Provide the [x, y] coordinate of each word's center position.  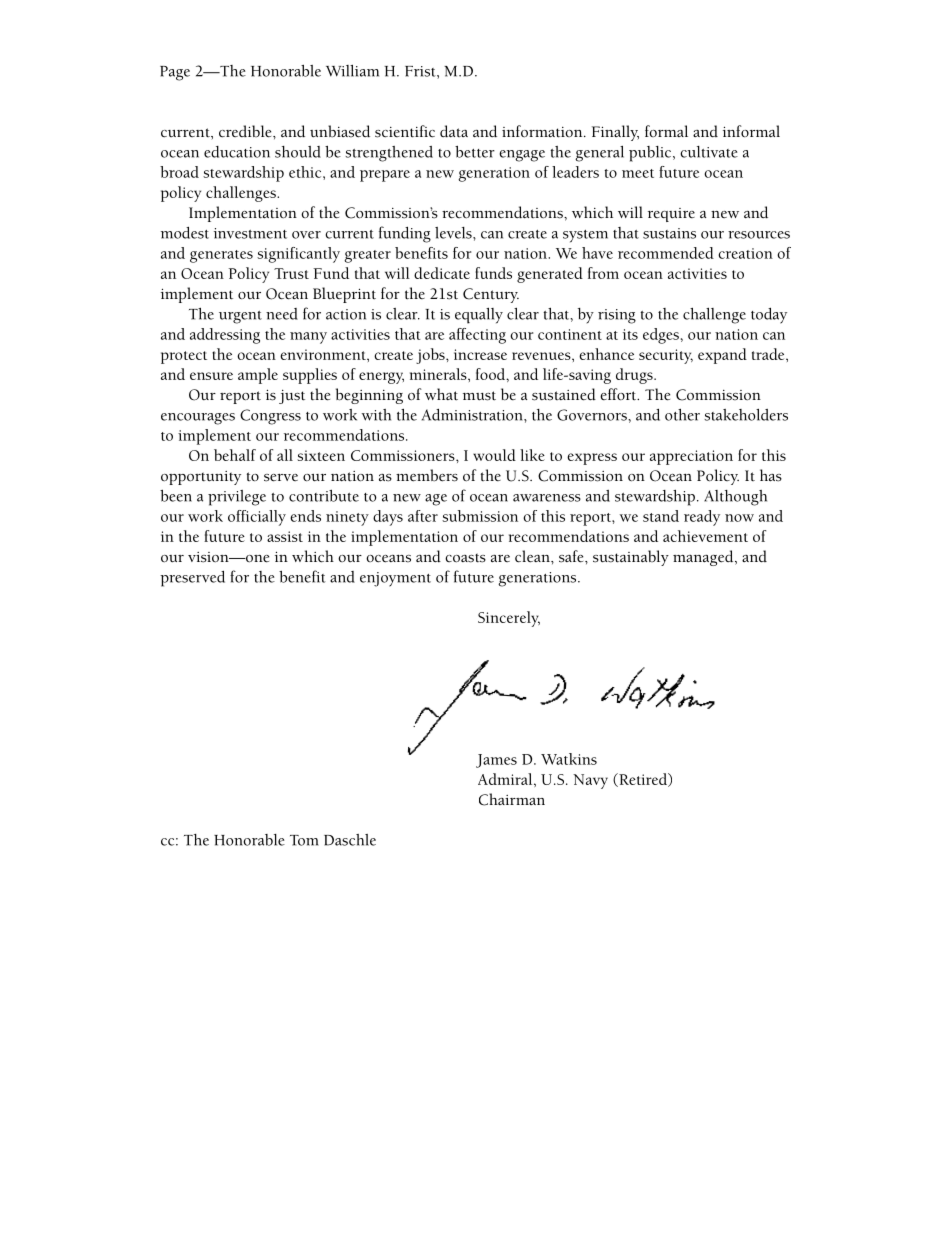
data [454, 131]
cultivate [709, 152]
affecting [477, 336]
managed [704, 558]
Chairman [512, 799]
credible [246, 131]
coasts [465, 558]
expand [722, 356]
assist [285, 536]
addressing [225, 336]
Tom [304, 840]
